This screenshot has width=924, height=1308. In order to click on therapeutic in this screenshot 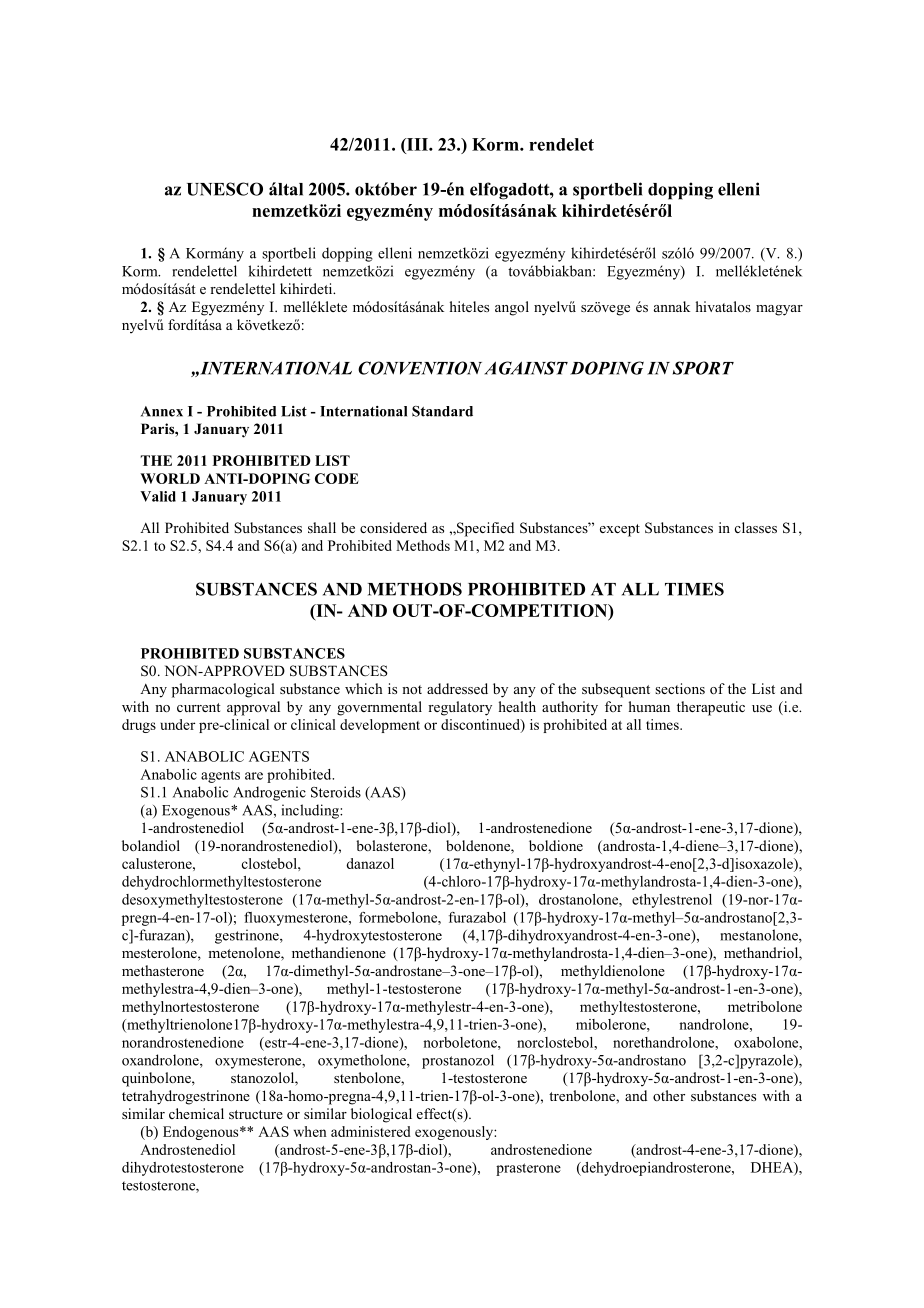, I will do `click(711, 708)`.
